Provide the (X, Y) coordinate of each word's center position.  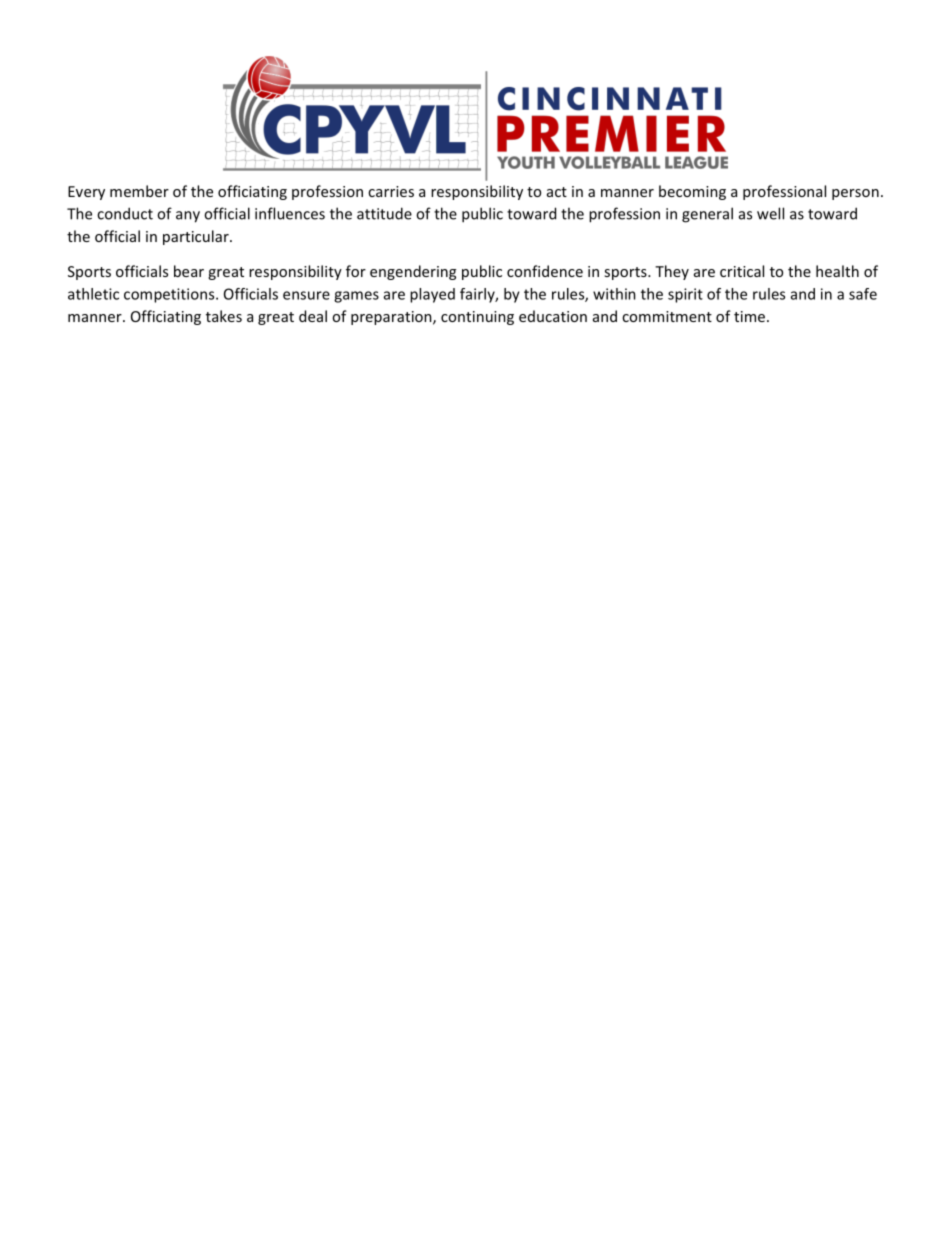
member (139, 191)
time (749, 316)
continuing (477, 318)
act (557, 192)
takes (224, 316)
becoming (692, 192)
